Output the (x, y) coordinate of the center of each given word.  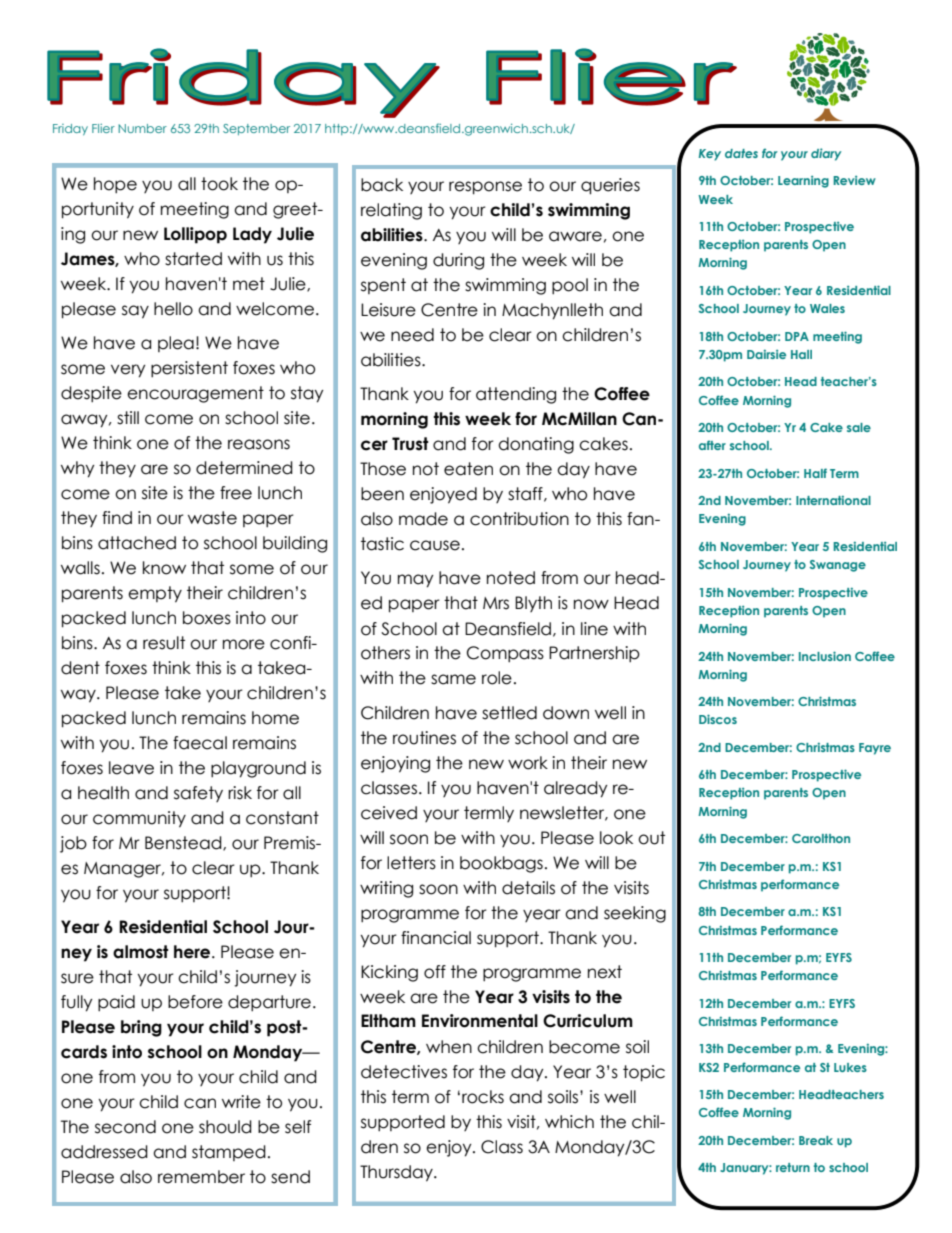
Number (142, 128)
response (485, 188)
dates (741, 153)
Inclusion (825, 656)
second (125, 1127)
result (164, 643)
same (453, 679)
